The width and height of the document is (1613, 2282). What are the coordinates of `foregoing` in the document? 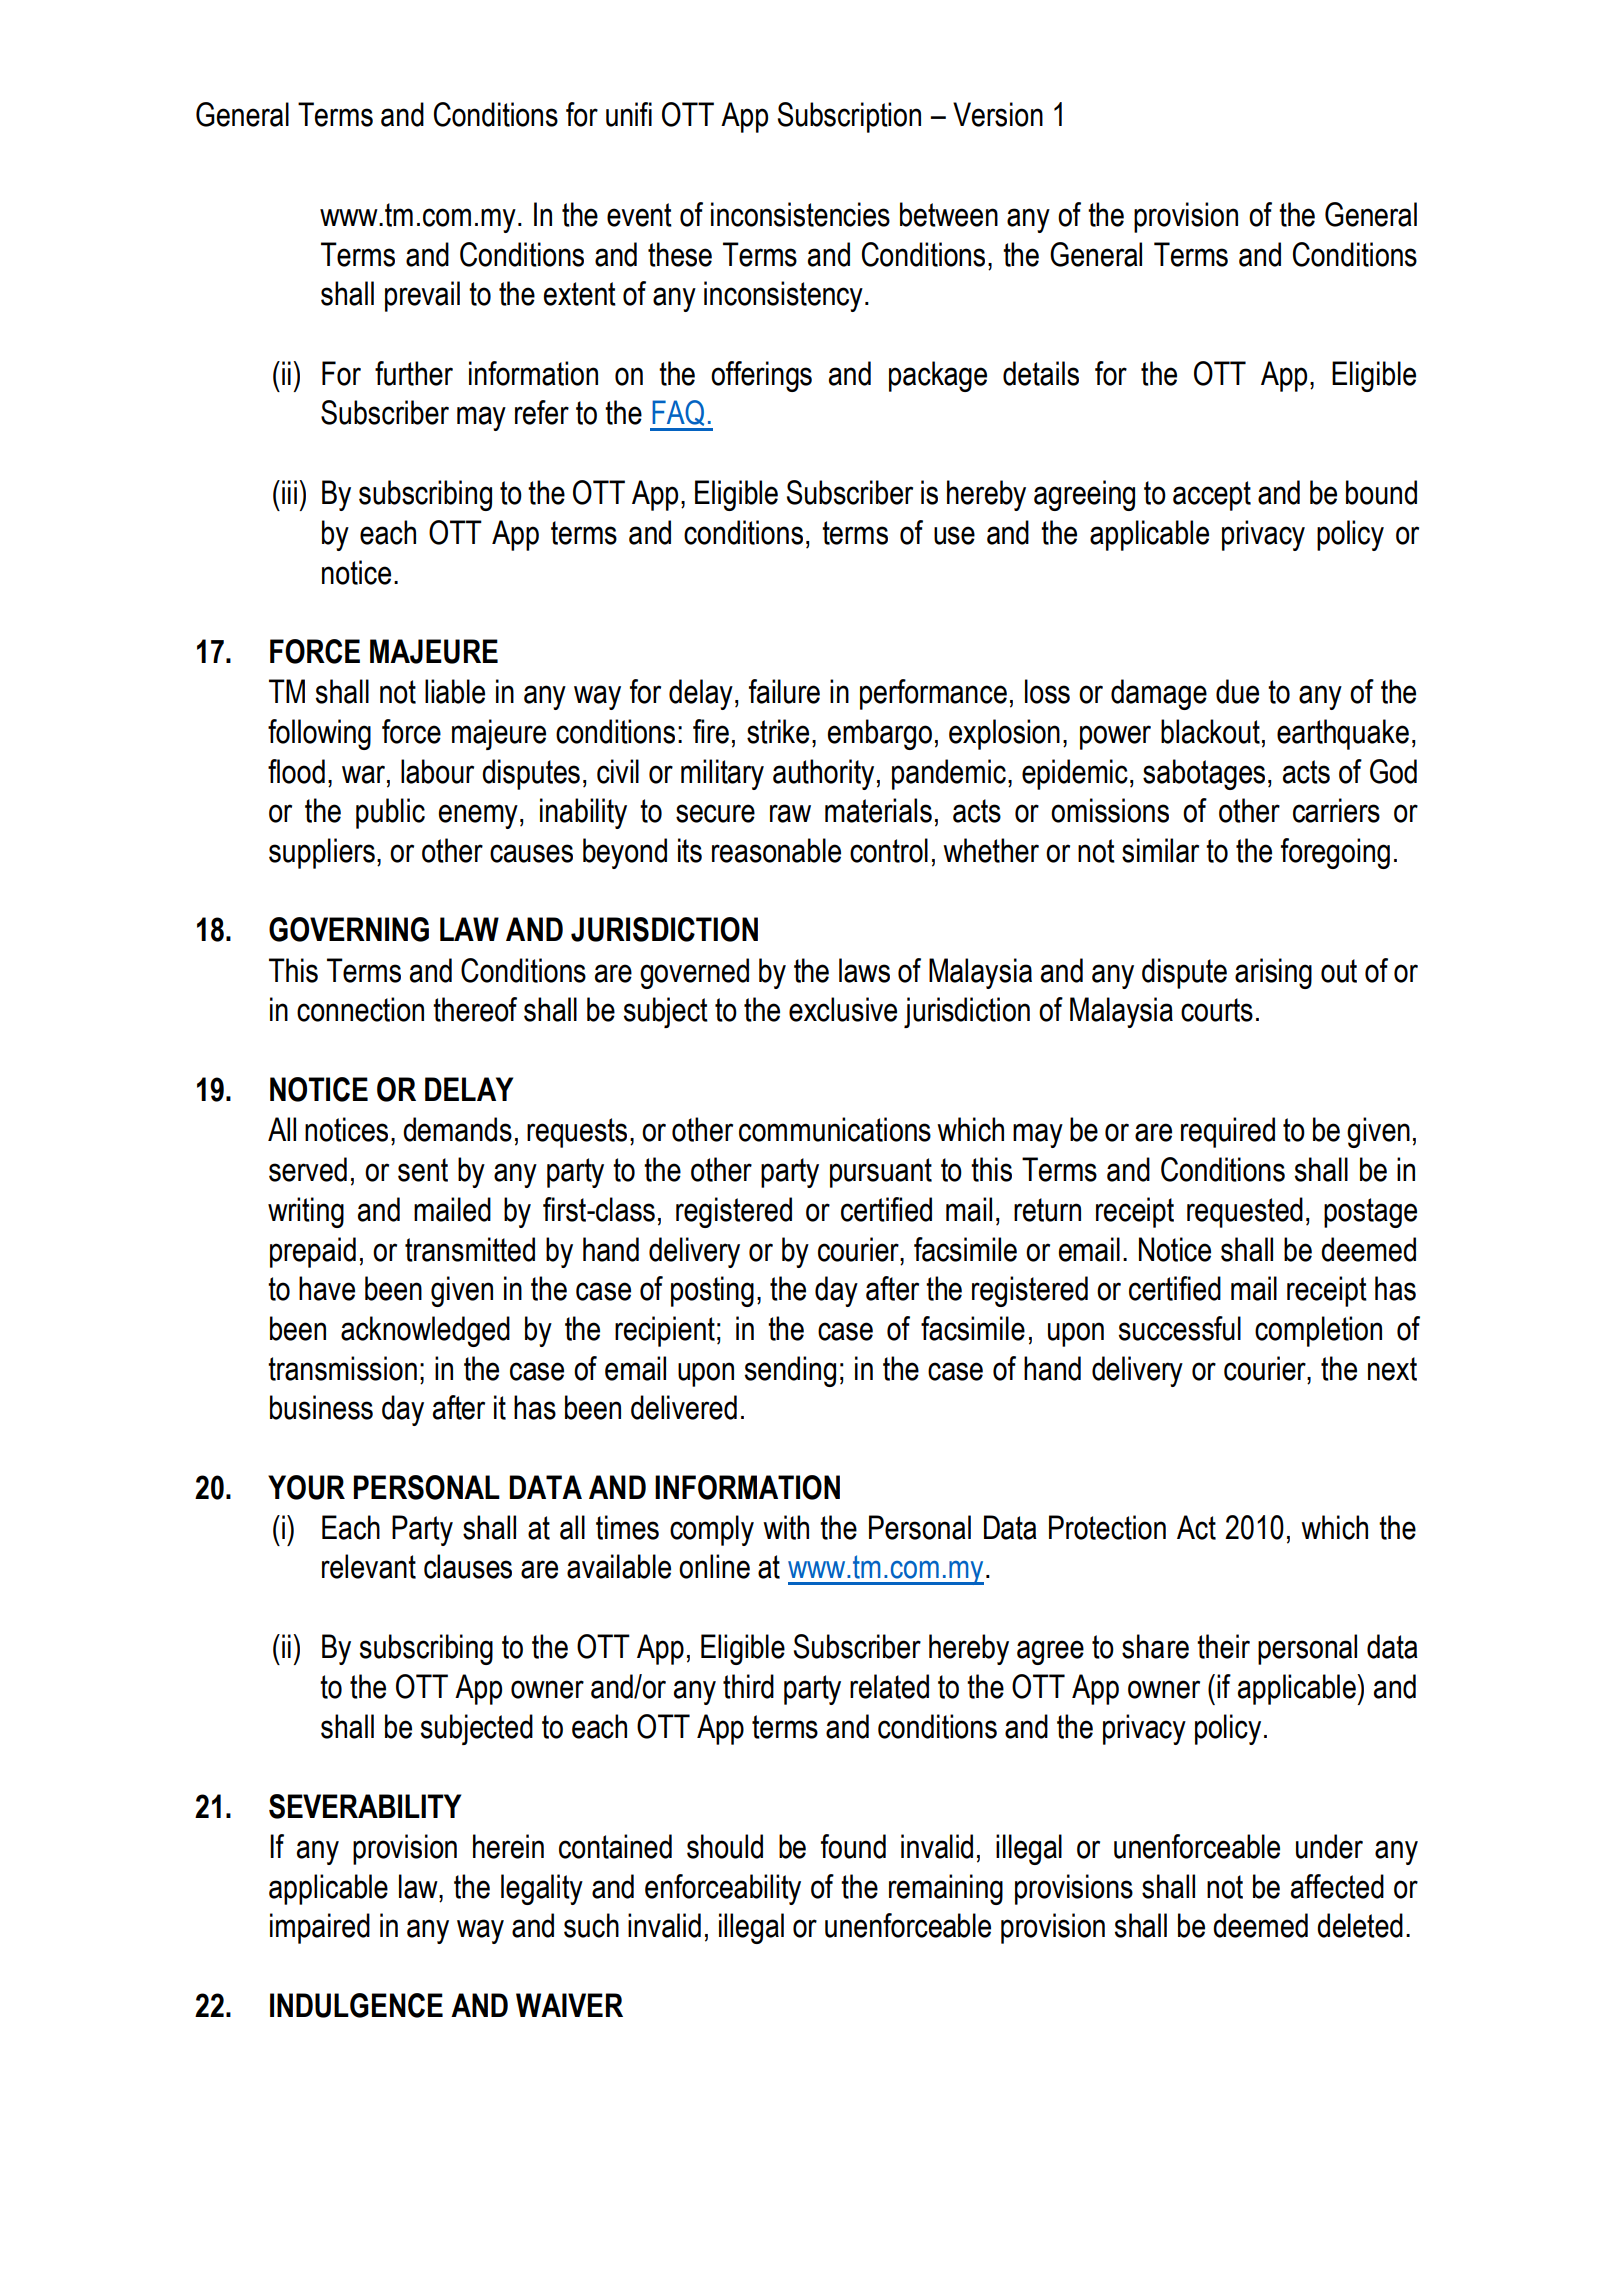 It's located at (1335, 853).
